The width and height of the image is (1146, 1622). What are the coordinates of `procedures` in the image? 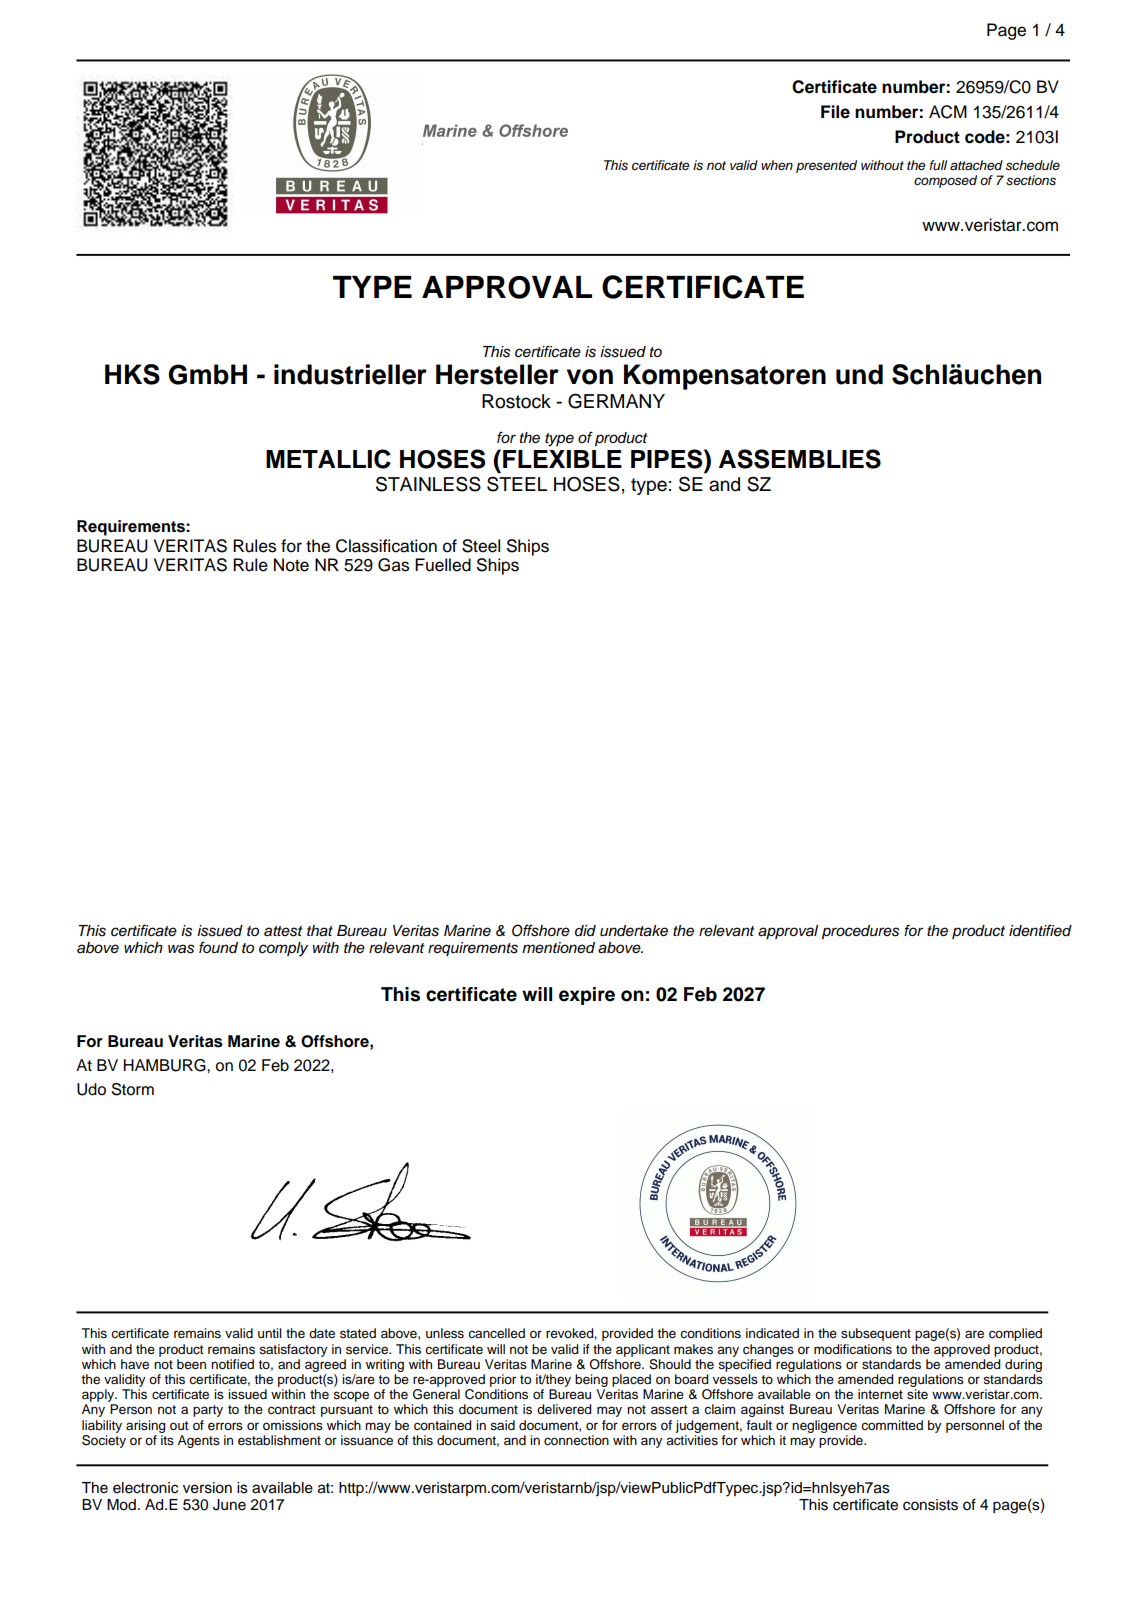 It's located at (860, 932).
